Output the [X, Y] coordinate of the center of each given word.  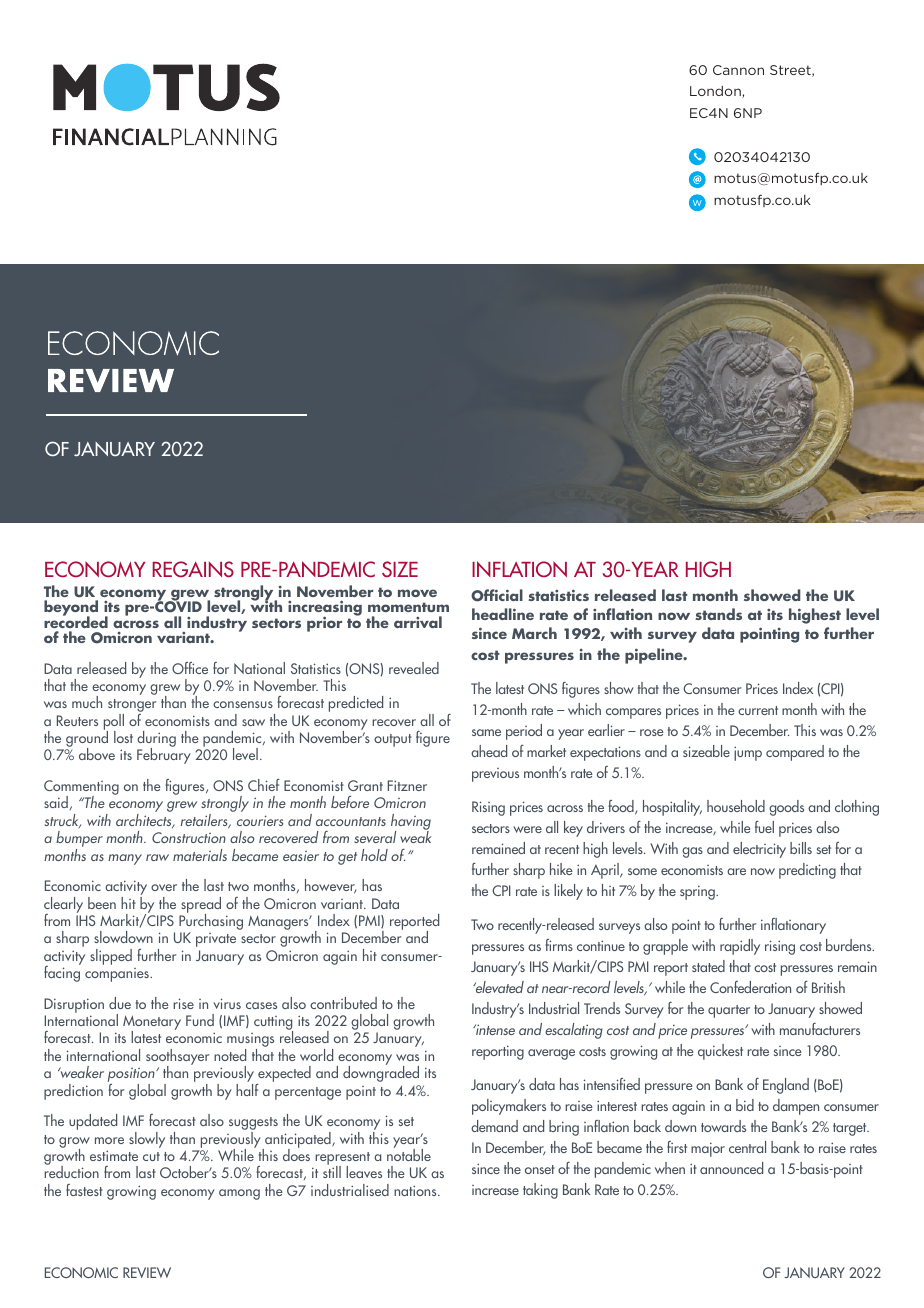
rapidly [740, 947]
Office [190, 668]
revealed [414, 668]
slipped [111, 957]
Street [791, 71]
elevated [498, 987]
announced [731, 1168]
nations [416, 1190]
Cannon [738, 70]
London [716, 92]
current [758, 710]
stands [718, 614]
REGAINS [193, 569]
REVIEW [147, 1272]
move [417, 593]
